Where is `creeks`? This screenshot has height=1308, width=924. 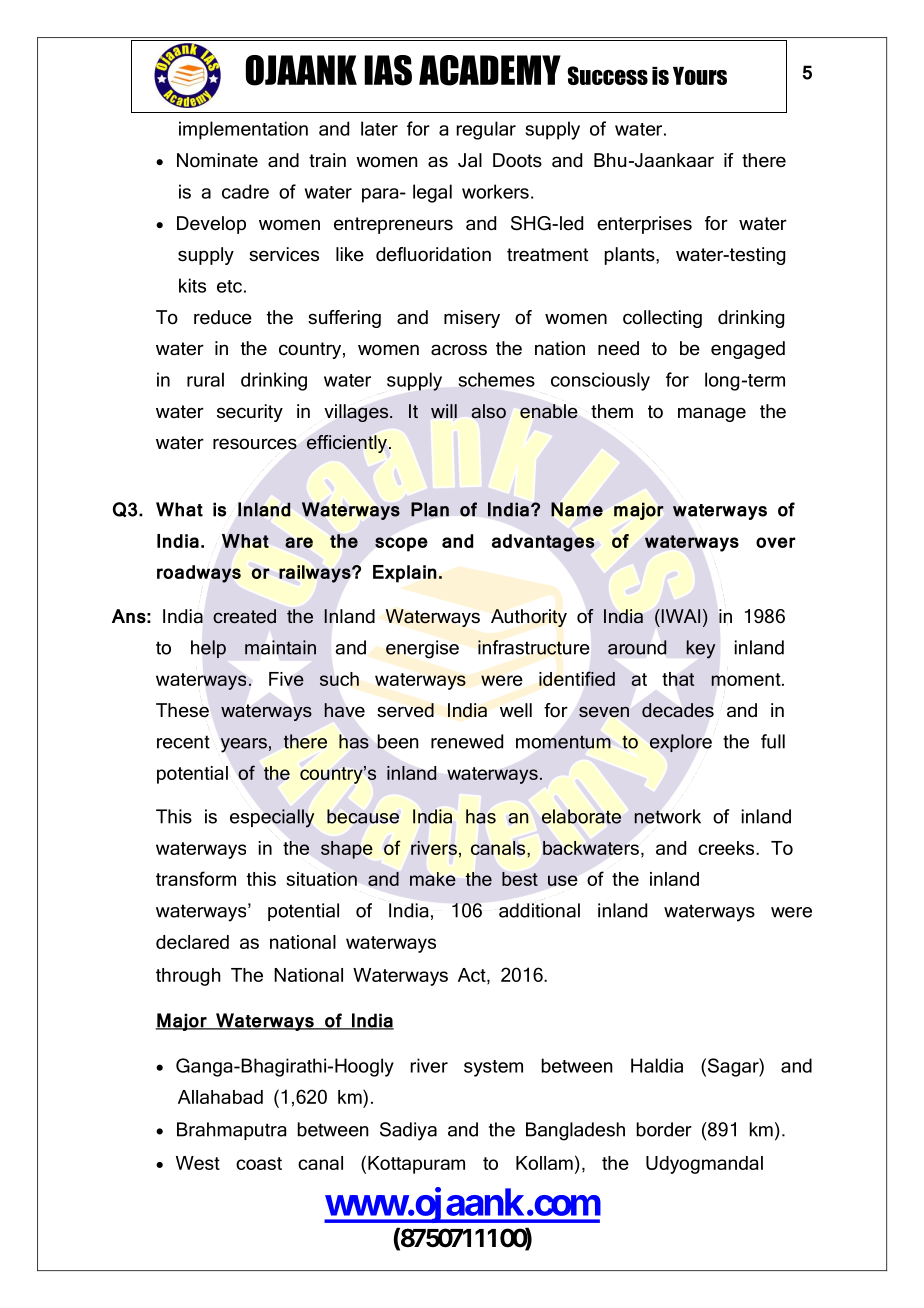 creeks is located at coordinates (727, 848).
